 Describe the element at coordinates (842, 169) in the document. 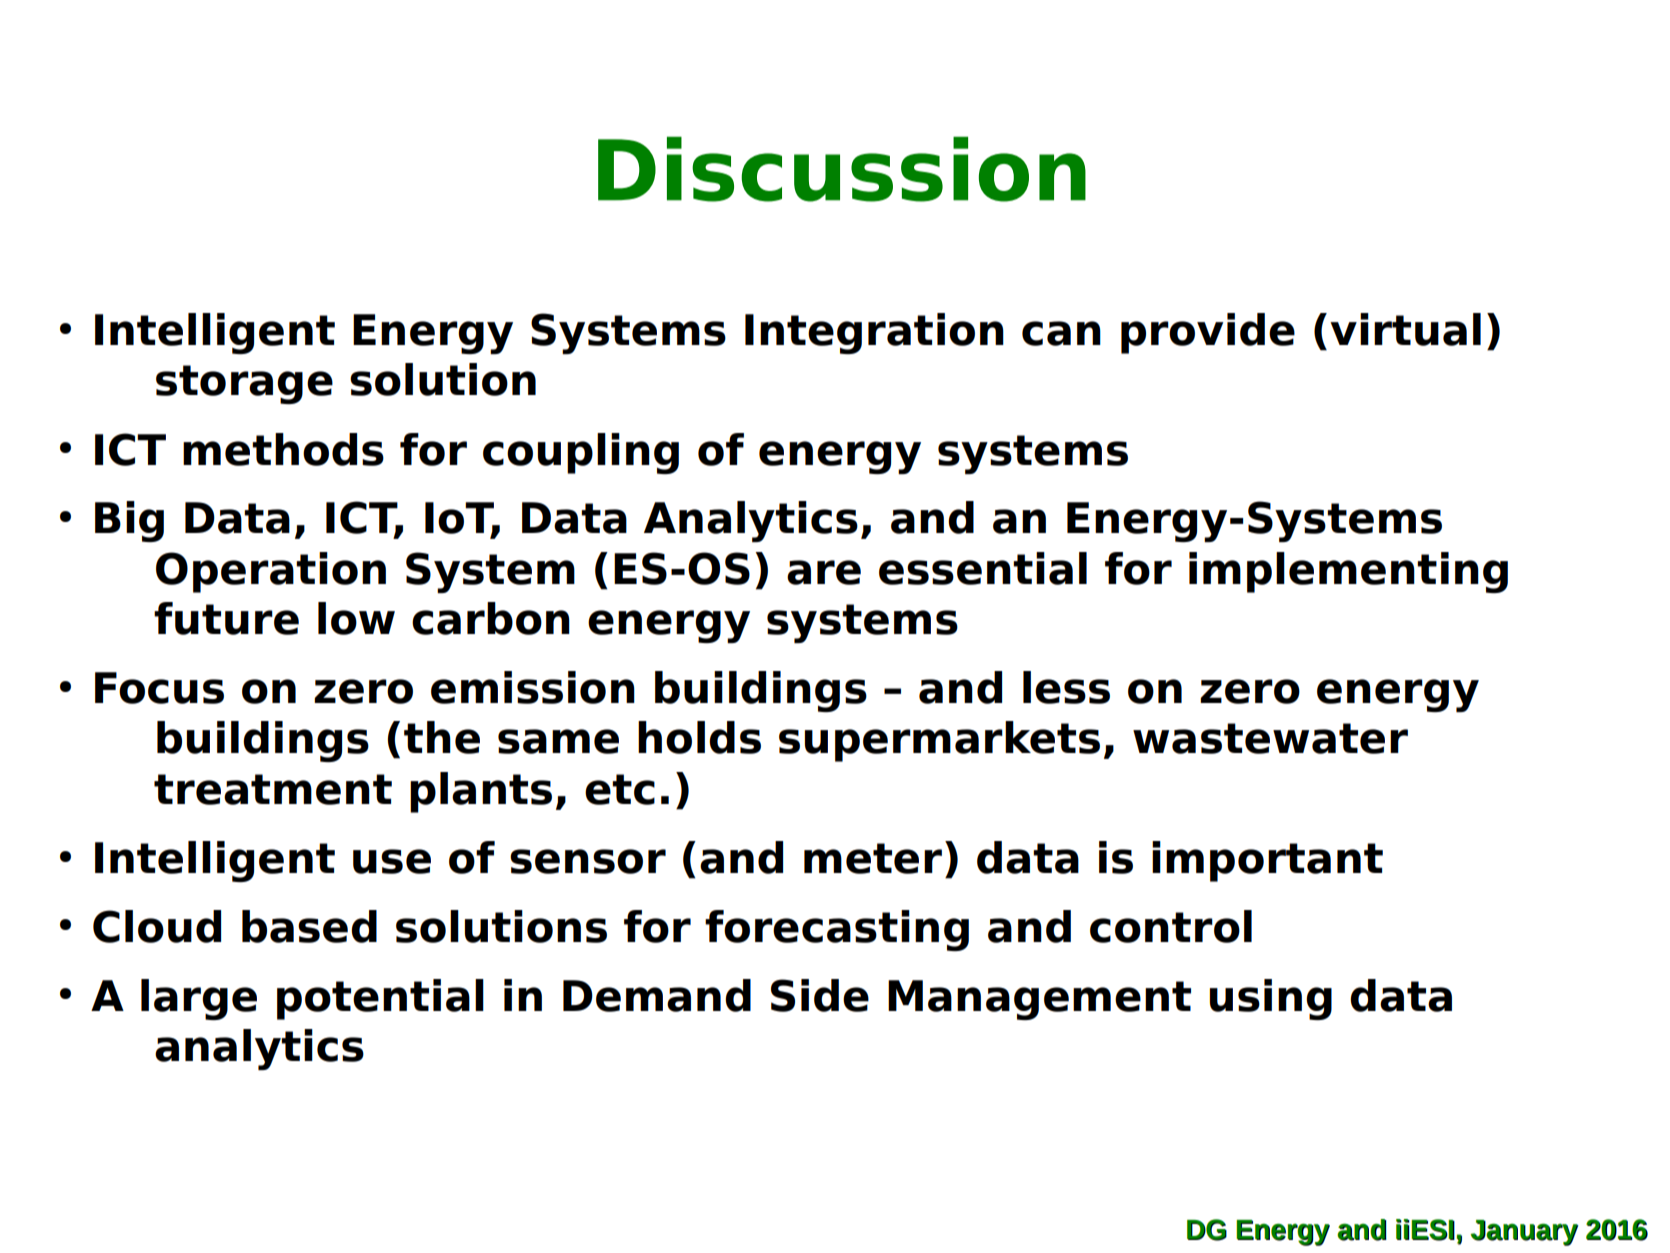

I see `Discussion` at that location.
